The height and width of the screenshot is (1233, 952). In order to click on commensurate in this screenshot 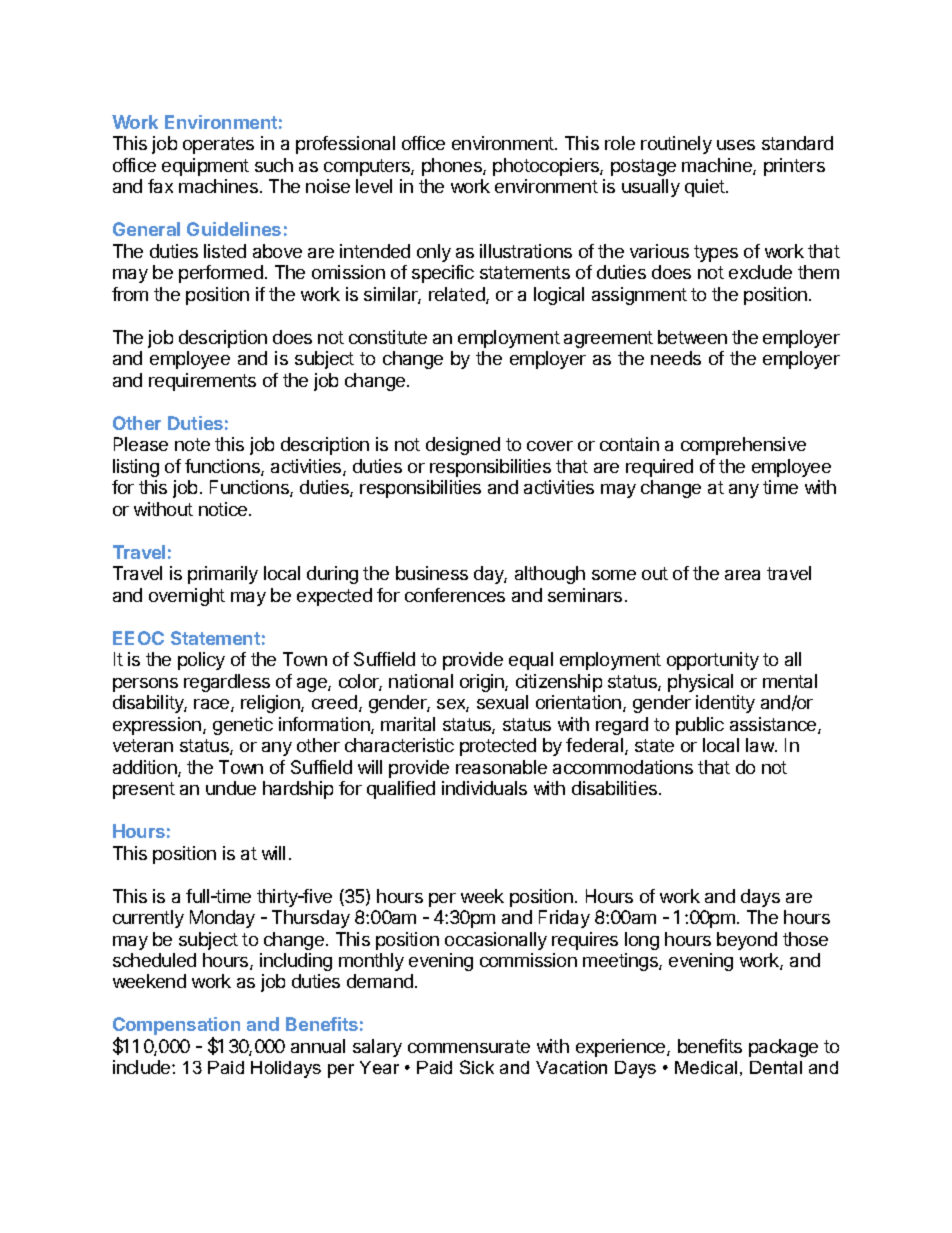, I will do `click(469, 1046)`.
